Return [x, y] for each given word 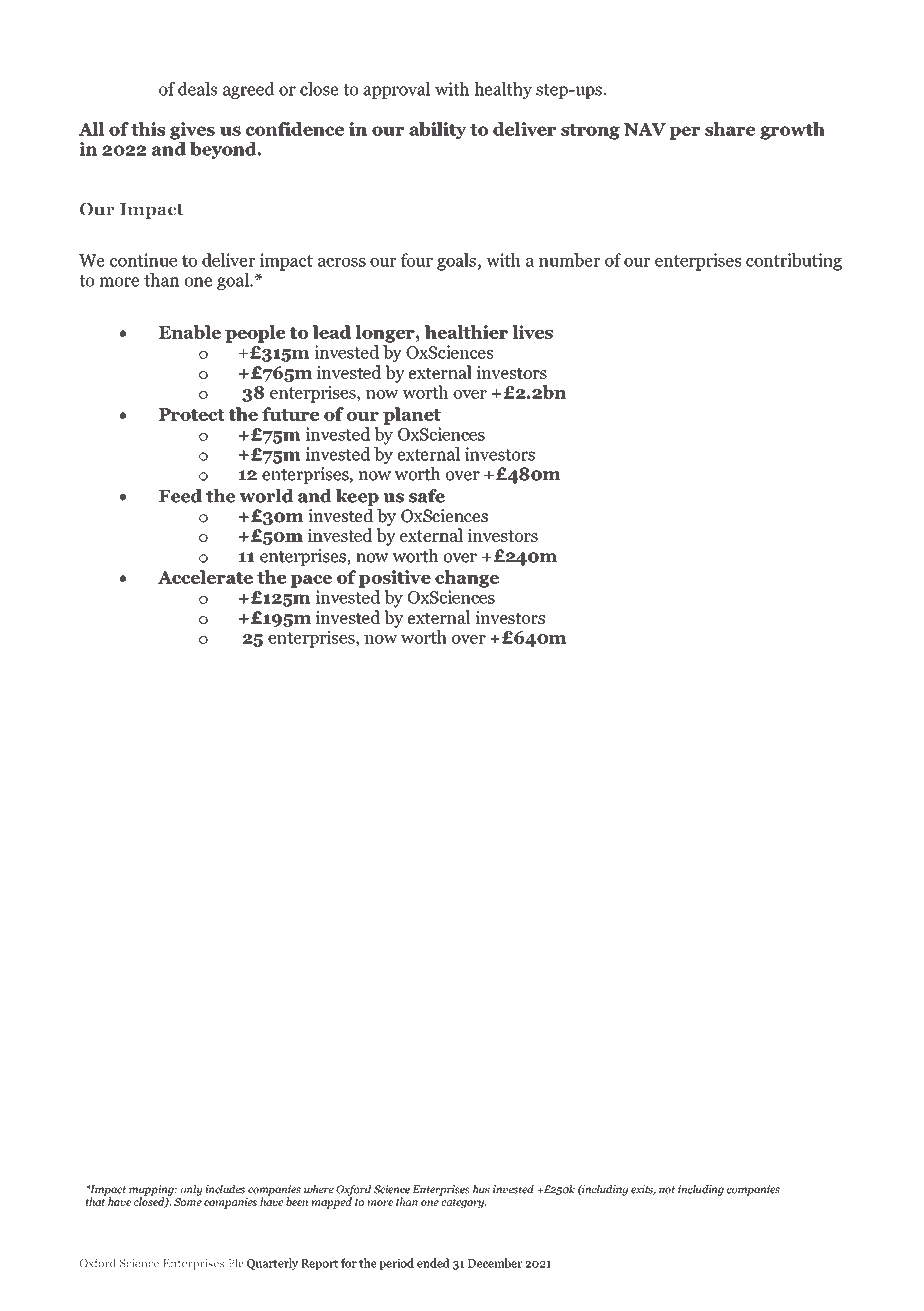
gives [192, 131]
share [730, 129]
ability [438, 131]
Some [188, 1202]
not [667, 1190]
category [464, 1204]
